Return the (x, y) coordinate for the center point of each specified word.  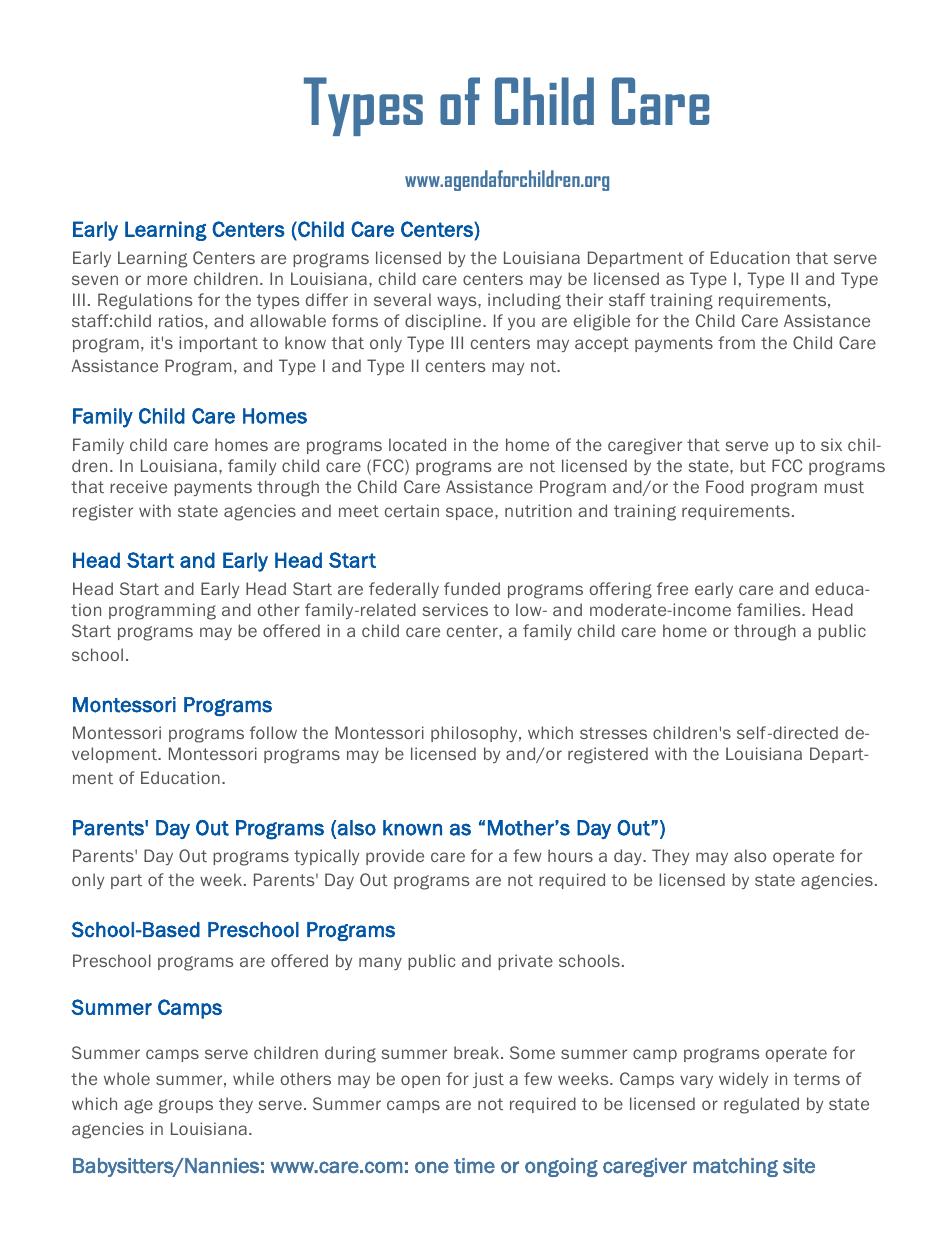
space (471, 513)
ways (458, 302)
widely (743, 1080)
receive (138, 486)
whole (127, 1078)
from (736, 342)
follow (273, 732)
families (770, 609)
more (167, 280)
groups (186, 1106)
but (753, 465)
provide (395, 857)
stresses (613, 733)
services (455, 609)
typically (326, 857)
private (525, 962)
